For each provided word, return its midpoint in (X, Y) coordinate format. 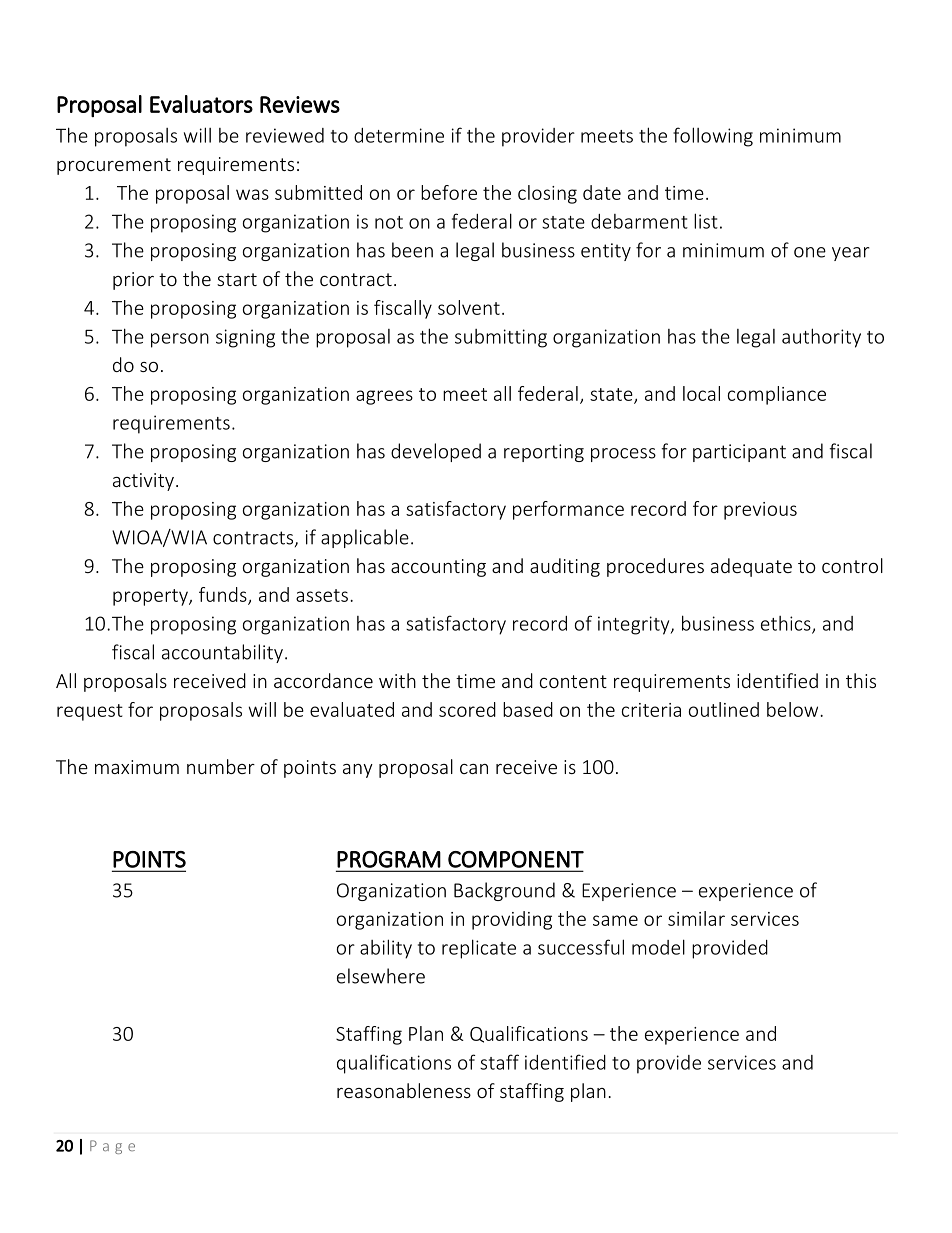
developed (436, 452)
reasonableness (404, 1090)
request (90, 712)
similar (696, 918)
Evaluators (201, 104)
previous (760, 511)
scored (467, 709)
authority (821, 338)
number (221, 766)
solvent (469, 307)
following (713, 137)
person (180, 340)
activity (143, 482)
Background (504, 891)
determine (399, 135)
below (794, 709)
